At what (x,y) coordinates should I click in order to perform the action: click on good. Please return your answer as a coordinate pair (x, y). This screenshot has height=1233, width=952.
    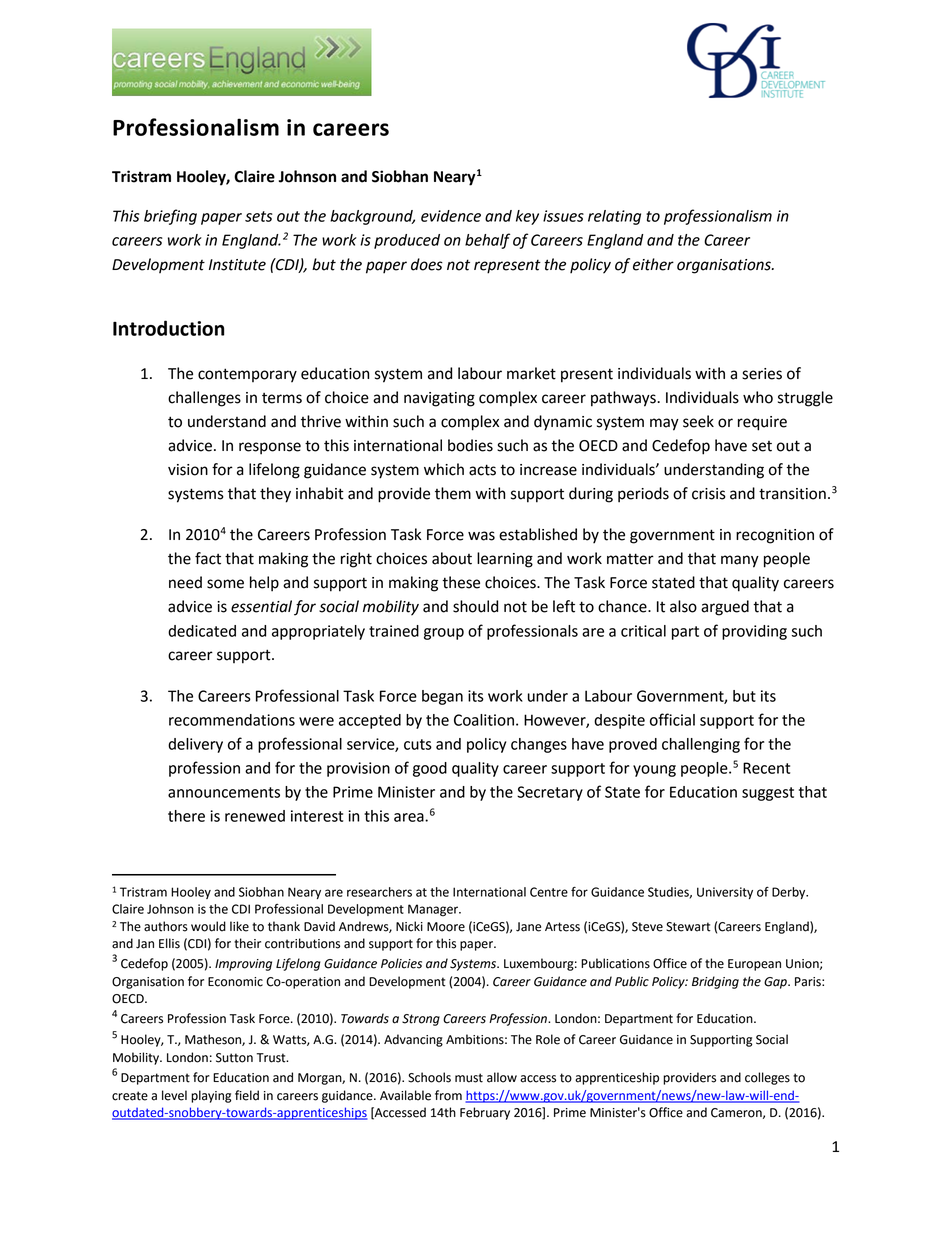
    Looking at the image, I should click on (430, 769).
